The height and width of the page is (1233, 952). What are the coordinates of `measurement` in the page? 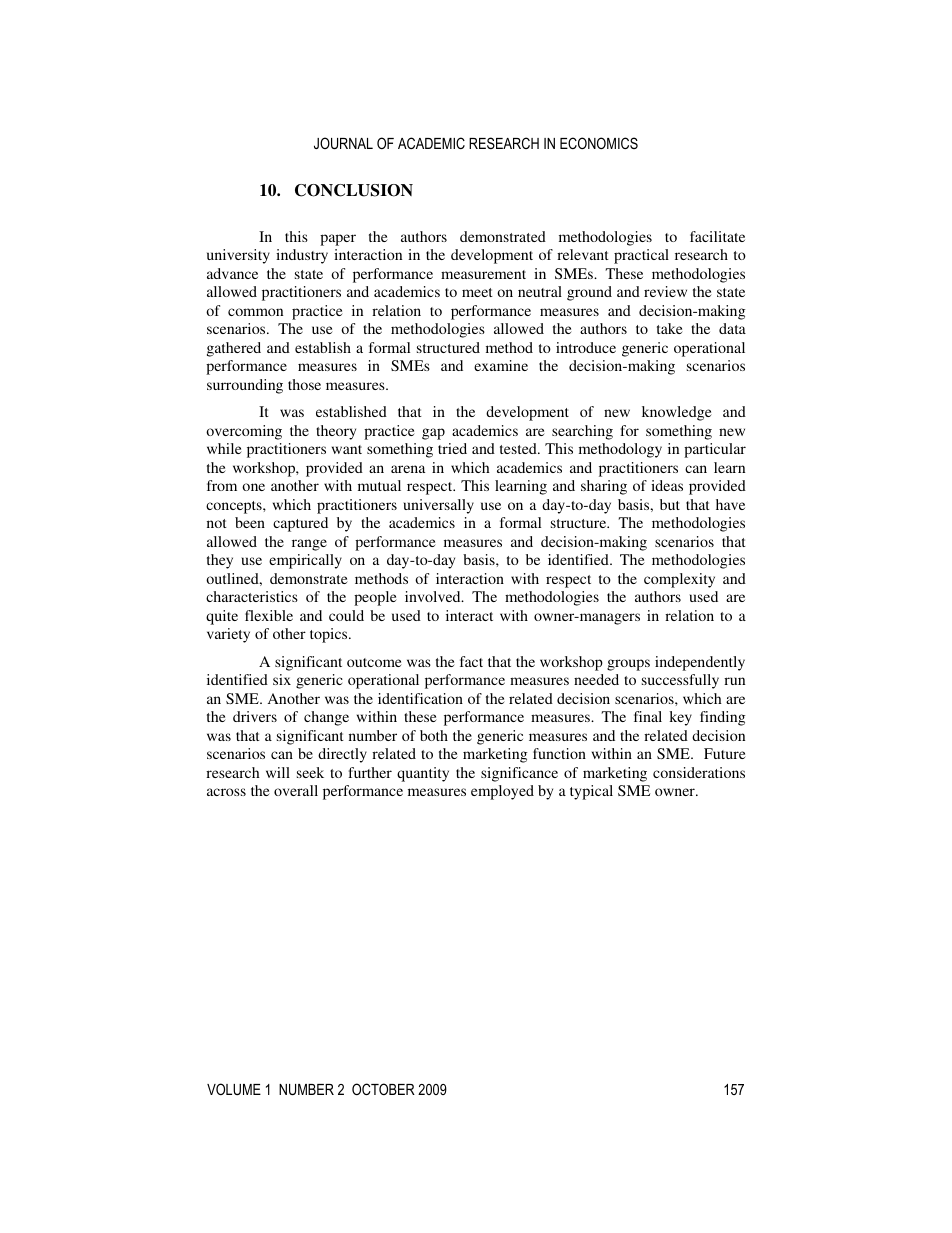 It's located at (483, 274).
